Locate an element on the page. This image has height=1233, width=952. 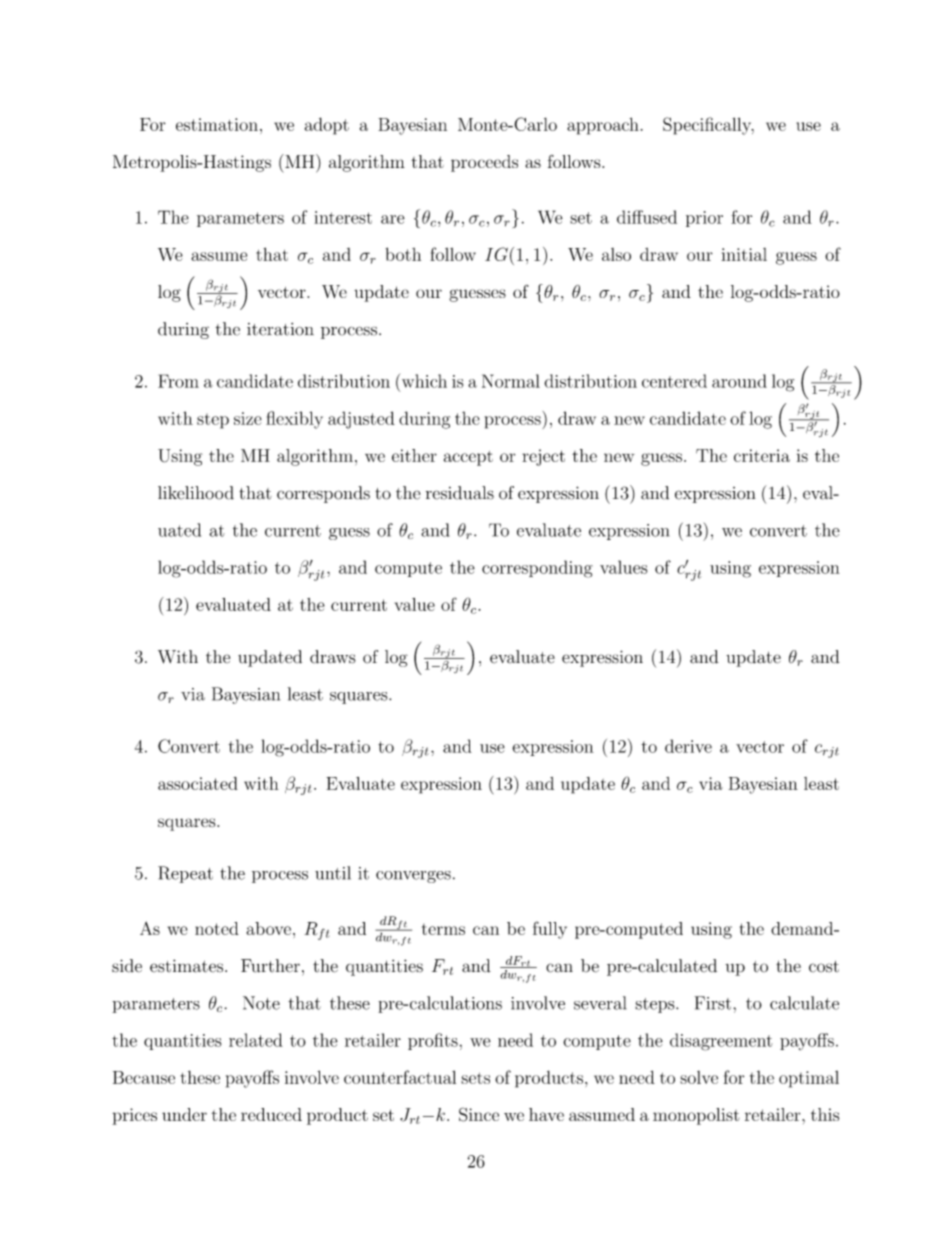
sets is located at coordinates (475, 1078).
